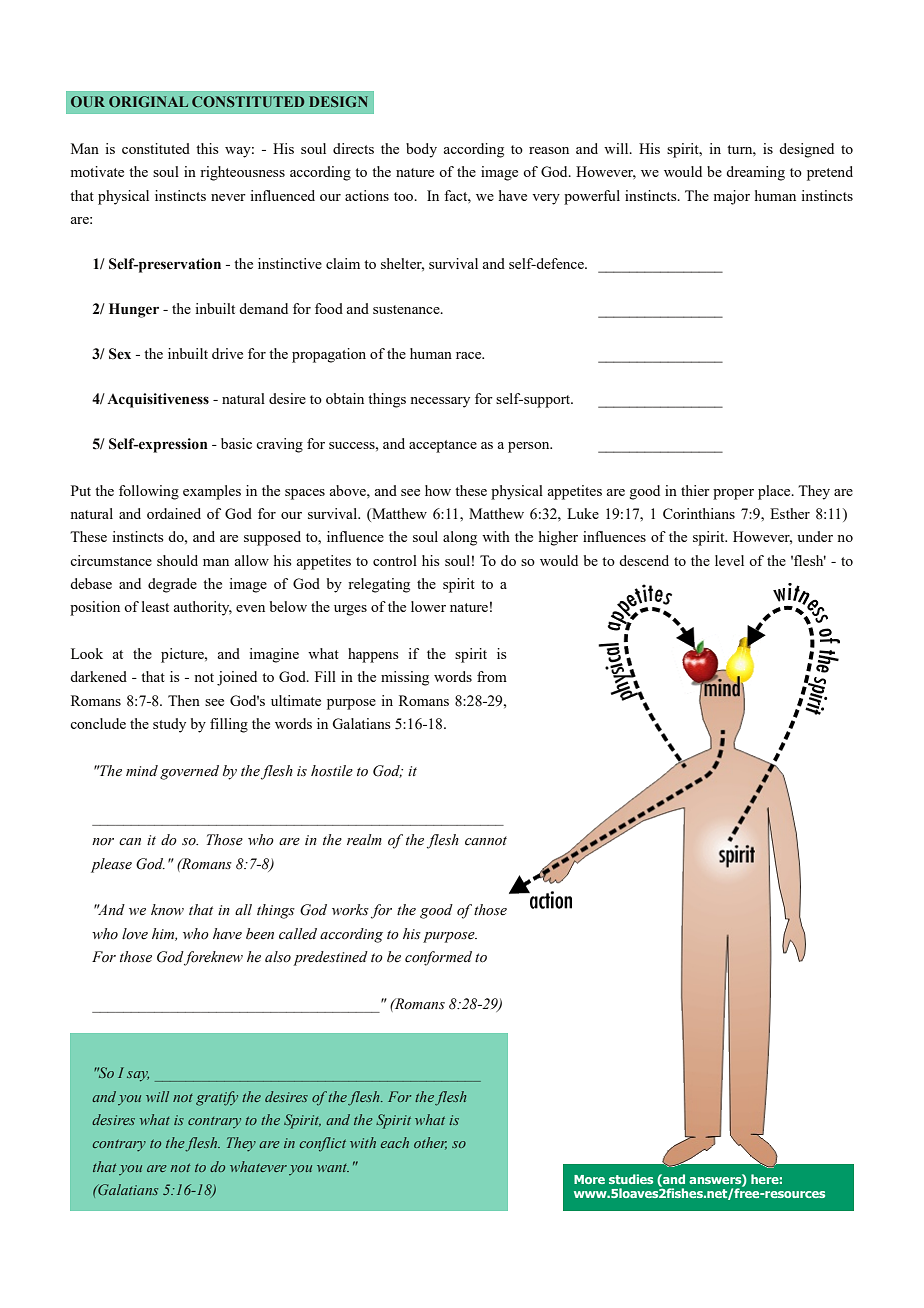 The image size is (924, 1308). Describe the element at coordinates (492, 676) in the screenshot. I see `from` at that location.
